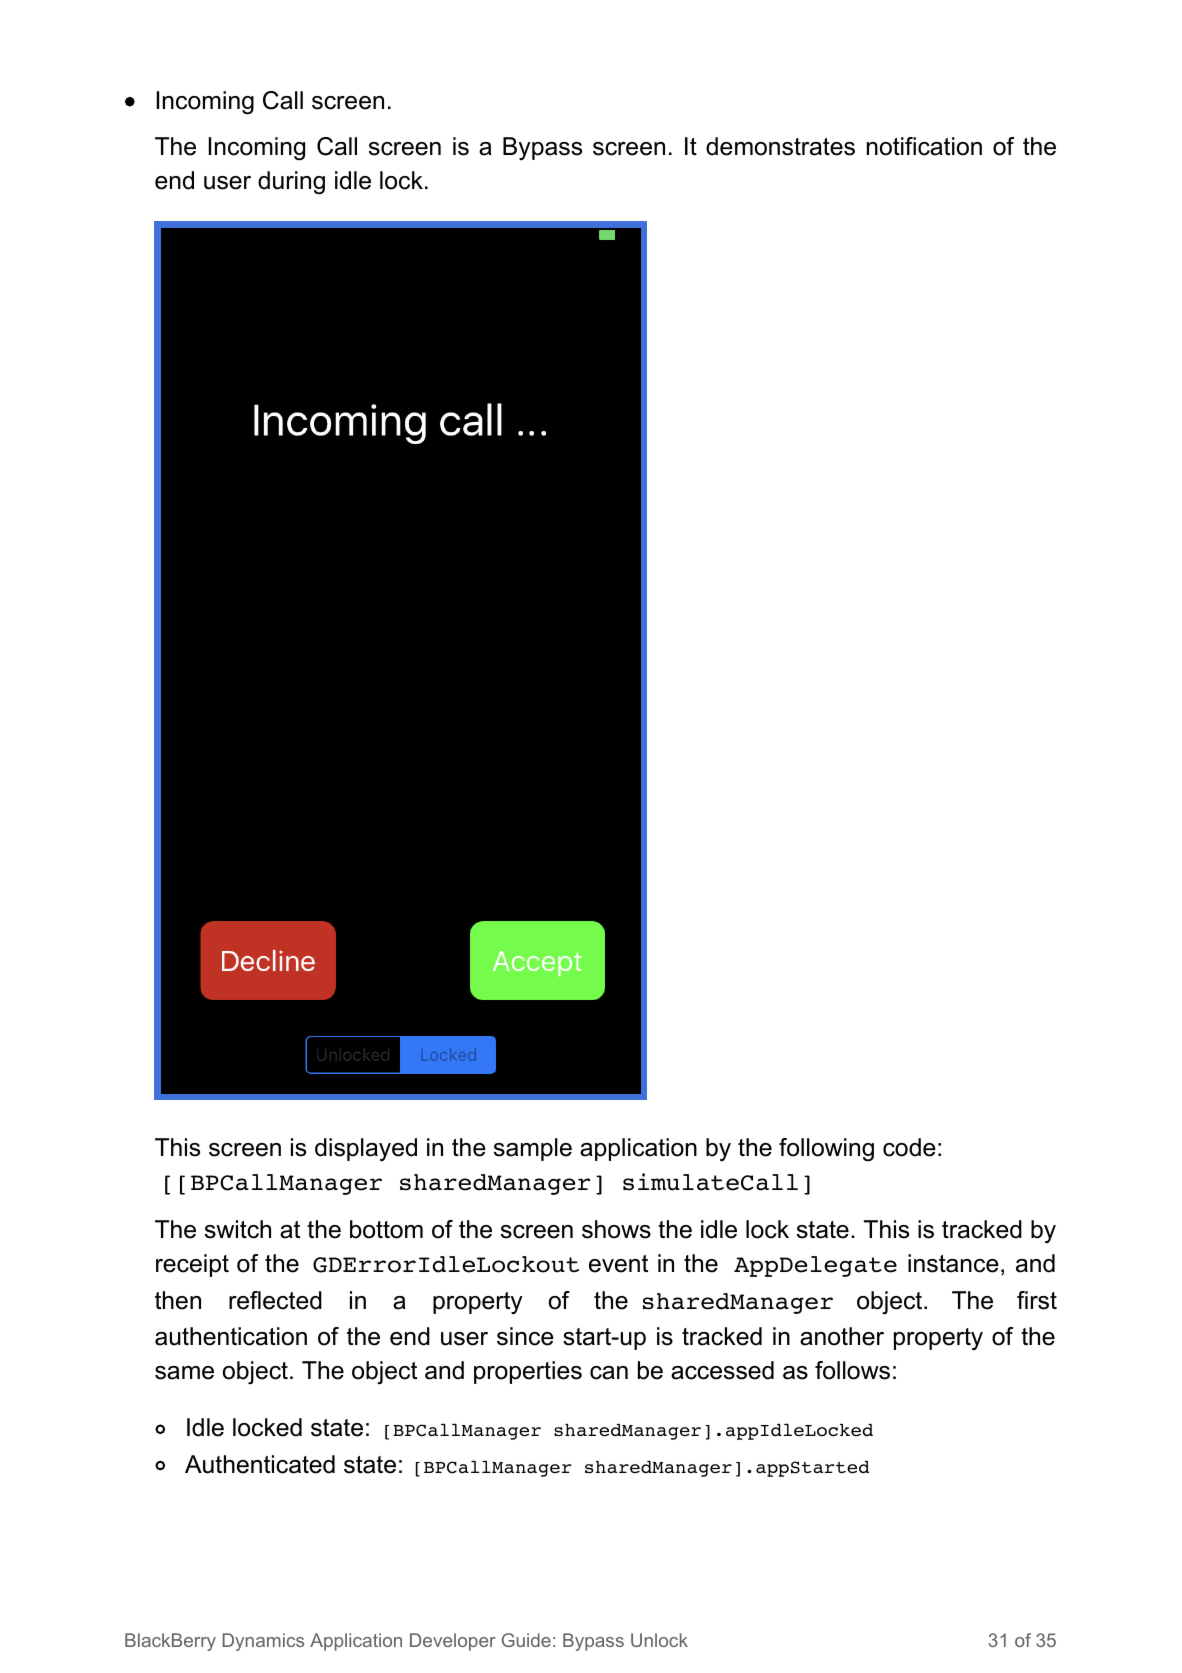 The height and width of the screenshot is (1673, 1182). What do you see at coordinates (275, 1300) in the screenshot?
I see `reflected` at bounding box center [275, 1300].
